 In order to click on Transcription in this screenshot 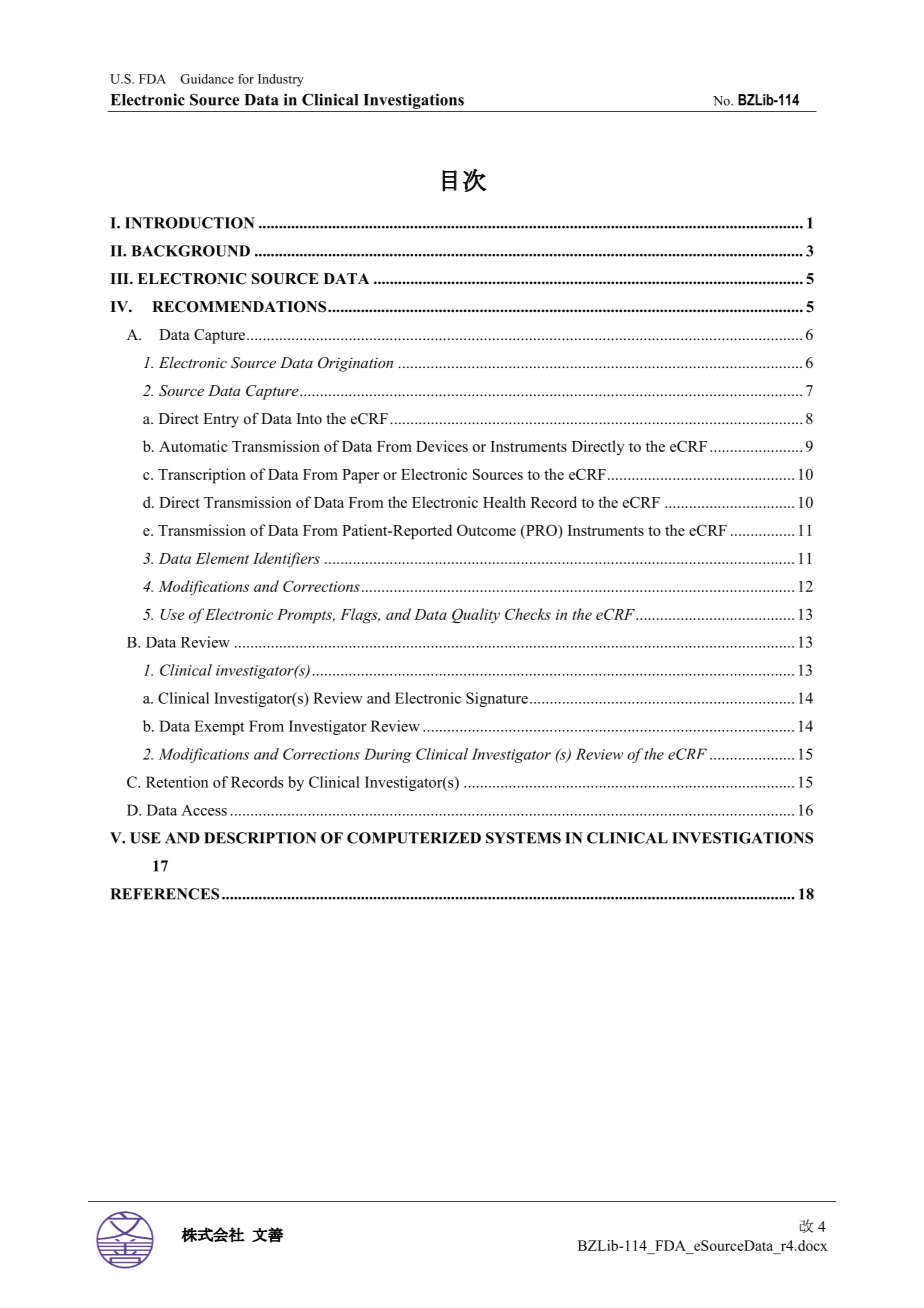, I will do `click(202, 476)`.
